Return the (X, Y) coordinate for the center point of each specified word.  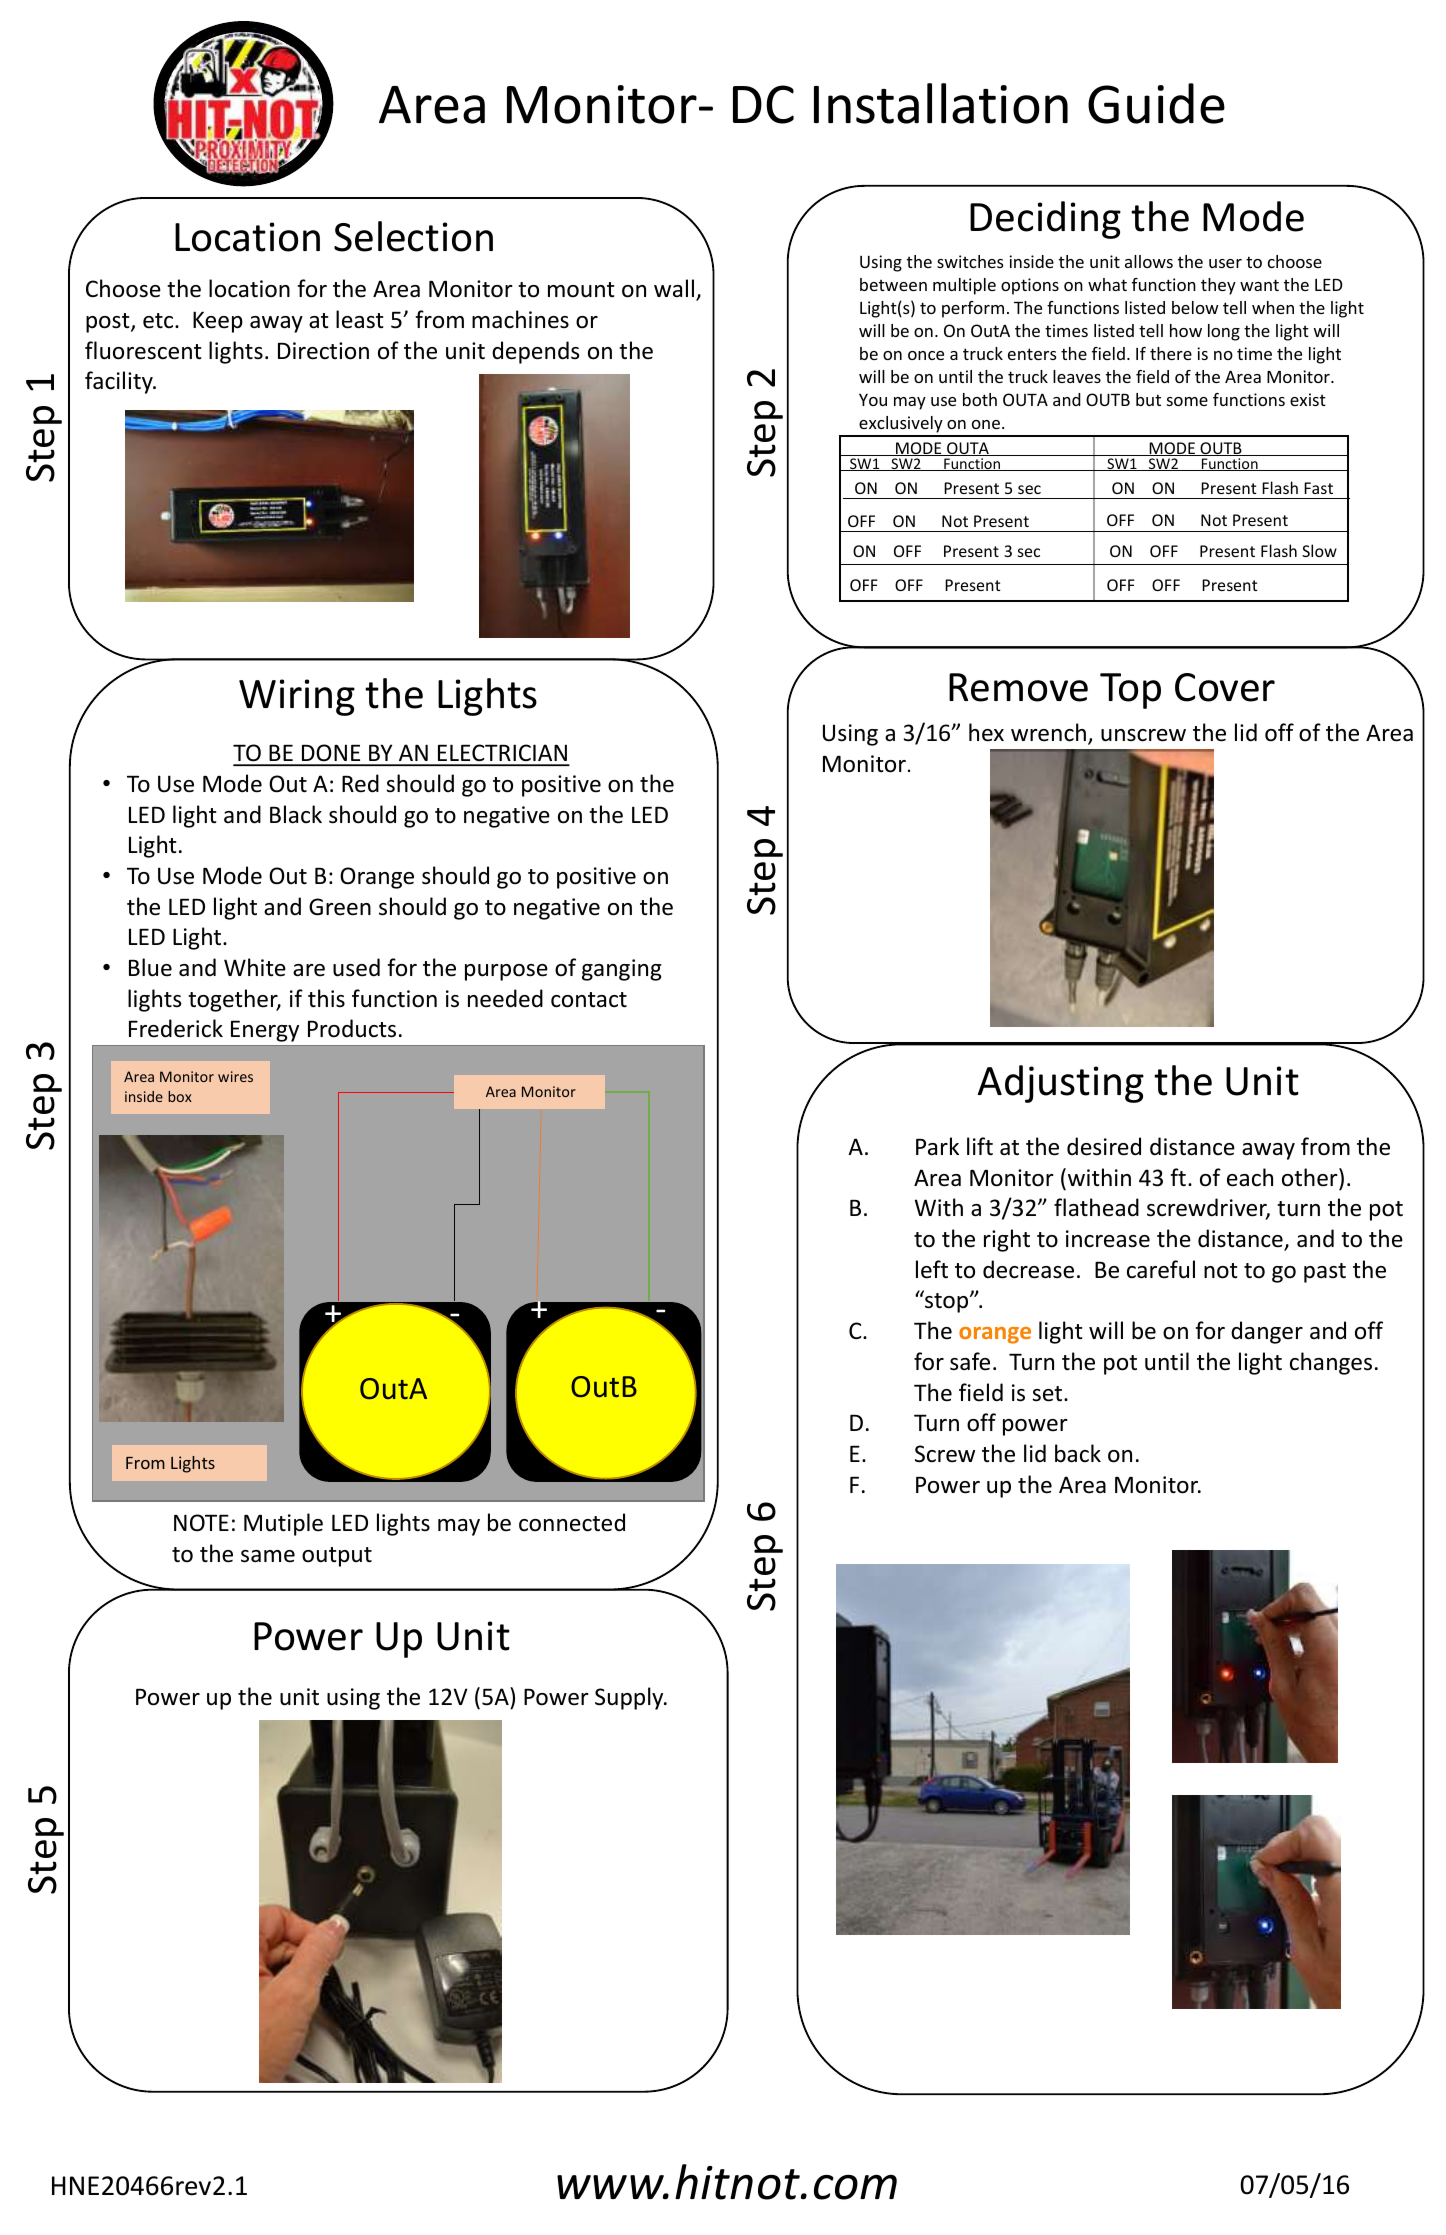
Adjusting (1061, 1084)
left (932, 1269)
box (180, 1096)
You (873, 399)
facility (120, 382)
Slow (1319, 550)
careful (1161, 1269)
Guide (1156, 103)
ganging (622, 970)
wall (674, 288)
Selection (413, 236)
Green (340, 907)
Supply (630, 1698)
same (268, 1556)
